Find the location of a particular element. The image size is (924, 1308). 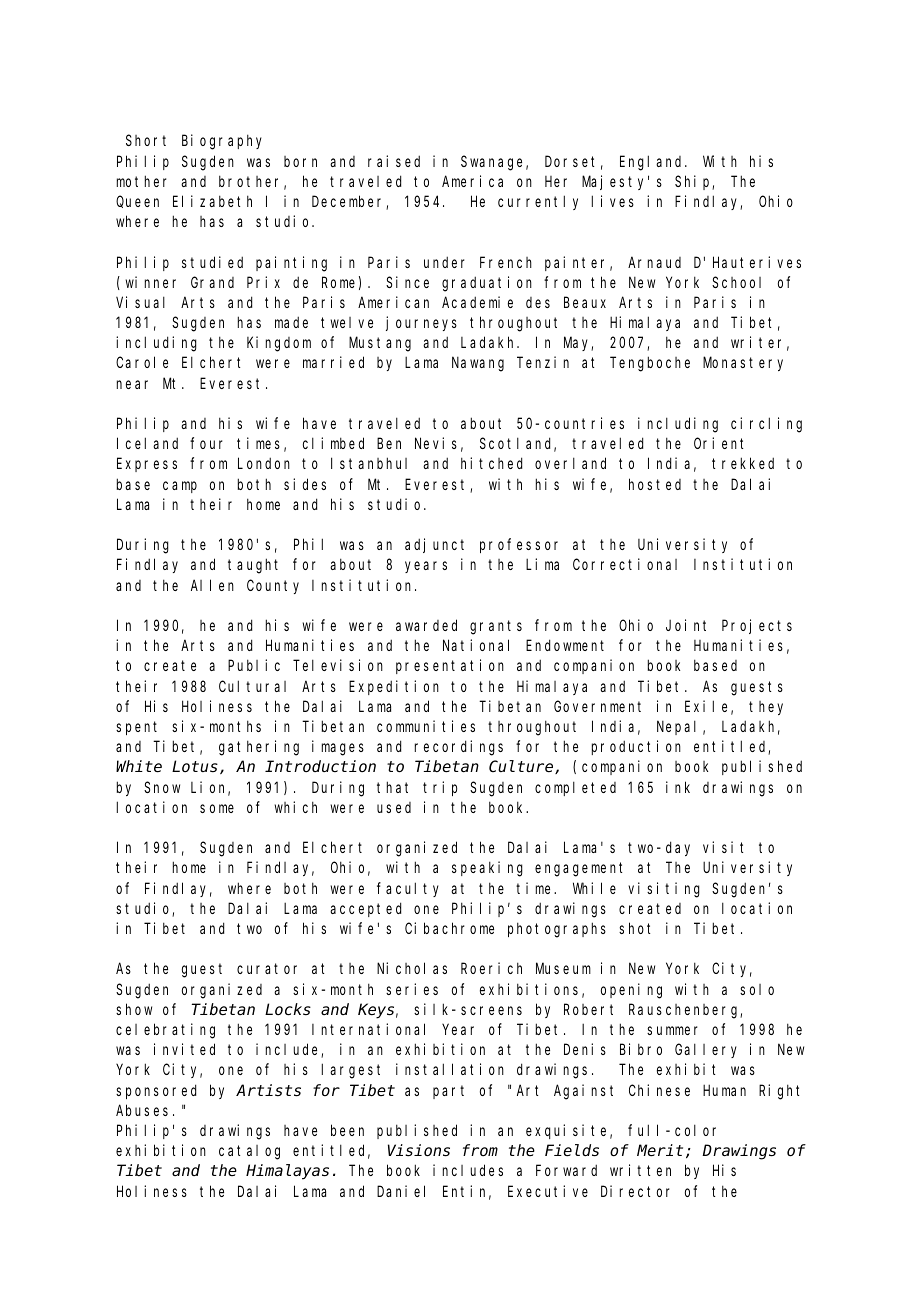

Allen is located at coordinates (212, 585).
